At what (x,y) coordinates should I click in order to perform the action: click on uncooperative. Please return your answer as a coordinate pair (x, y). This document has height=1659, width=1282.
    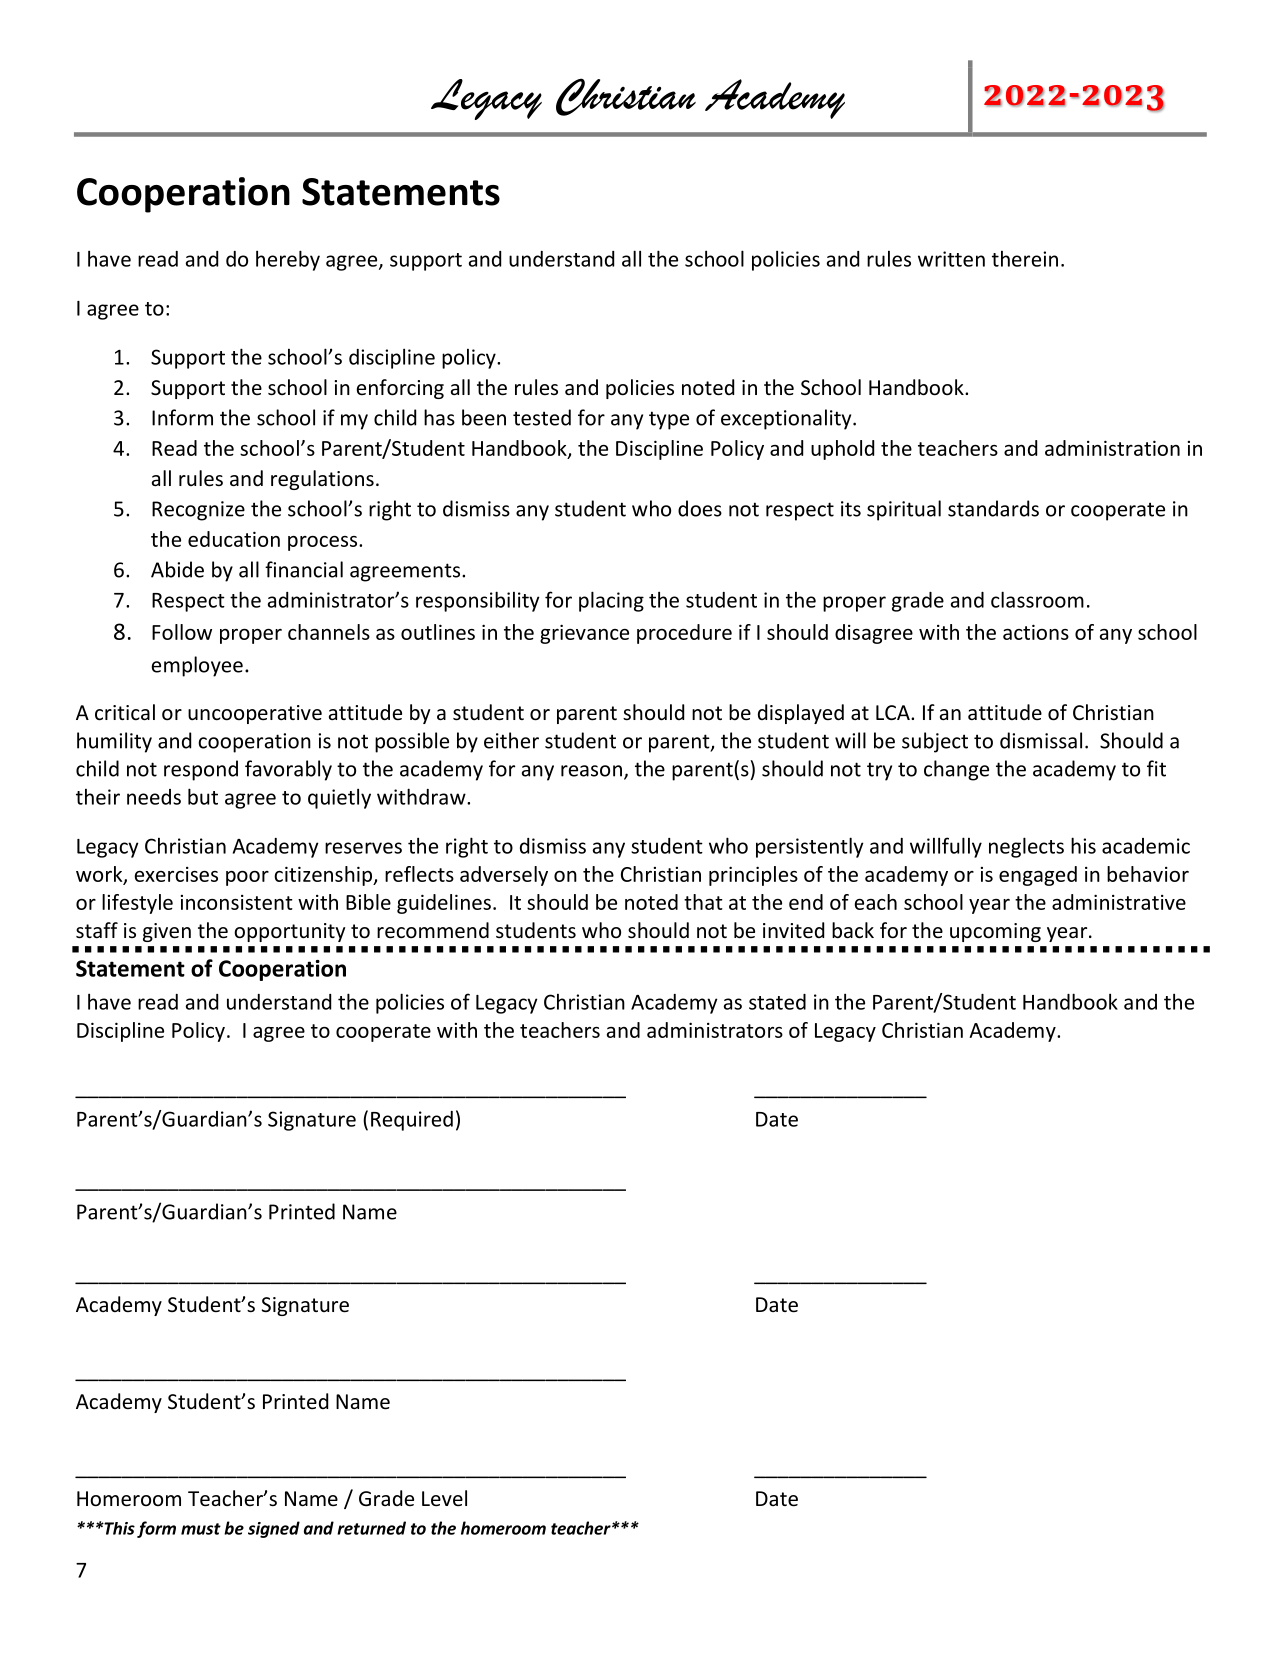
    Looking at the image, I should click on (255, 714).
